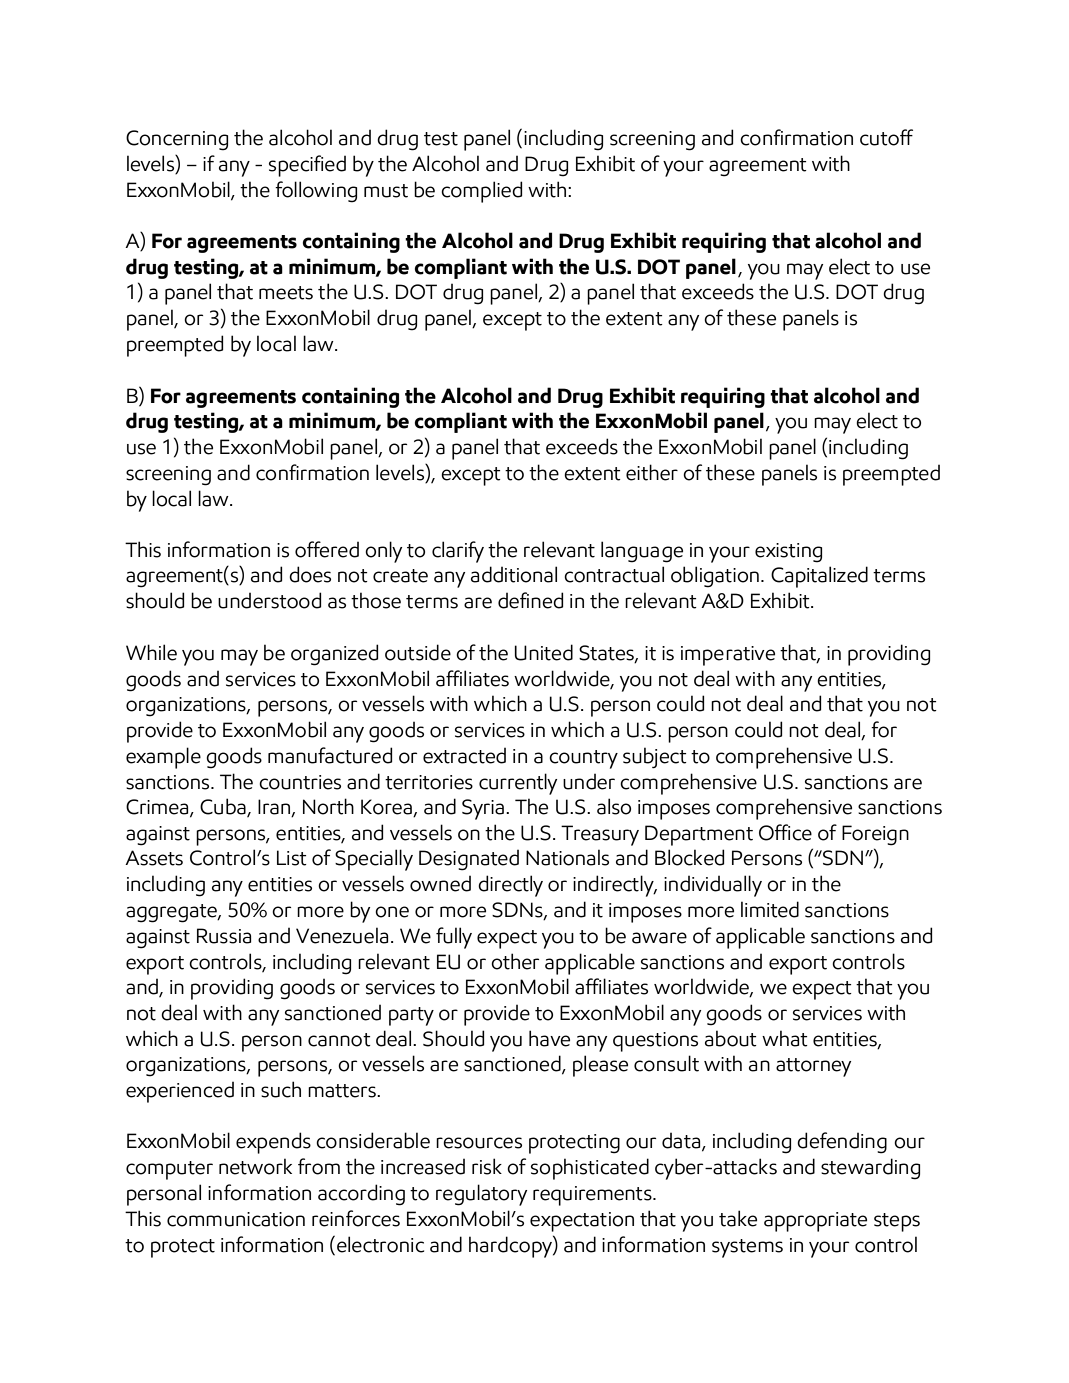  Describe the element at coordinates (567, 857) in the screenshot. I see `Nationals` at that location.
